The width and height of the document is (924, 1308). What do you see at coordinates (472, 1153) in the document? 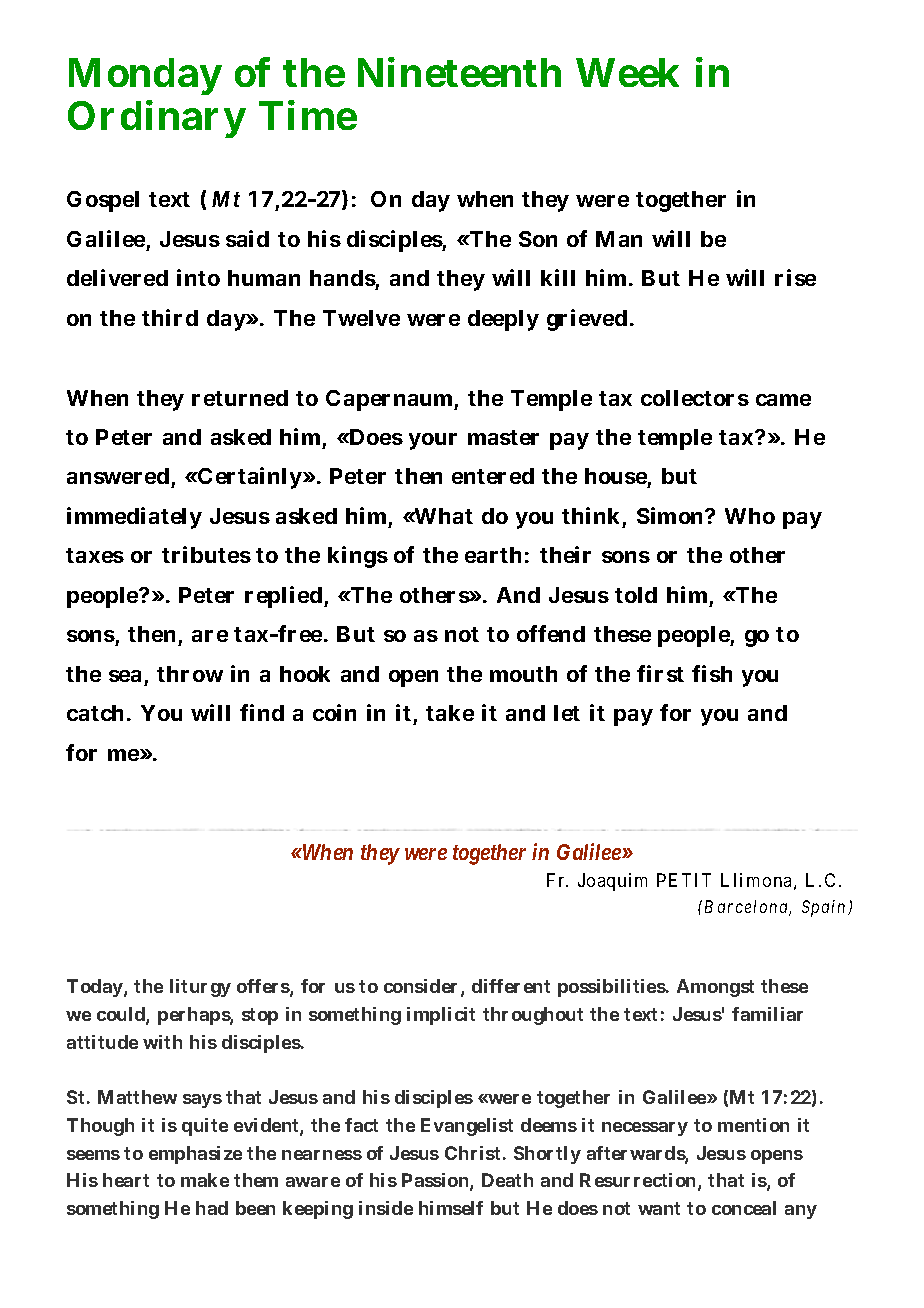
I see `Christ` at bounding box center [472, 1153].
